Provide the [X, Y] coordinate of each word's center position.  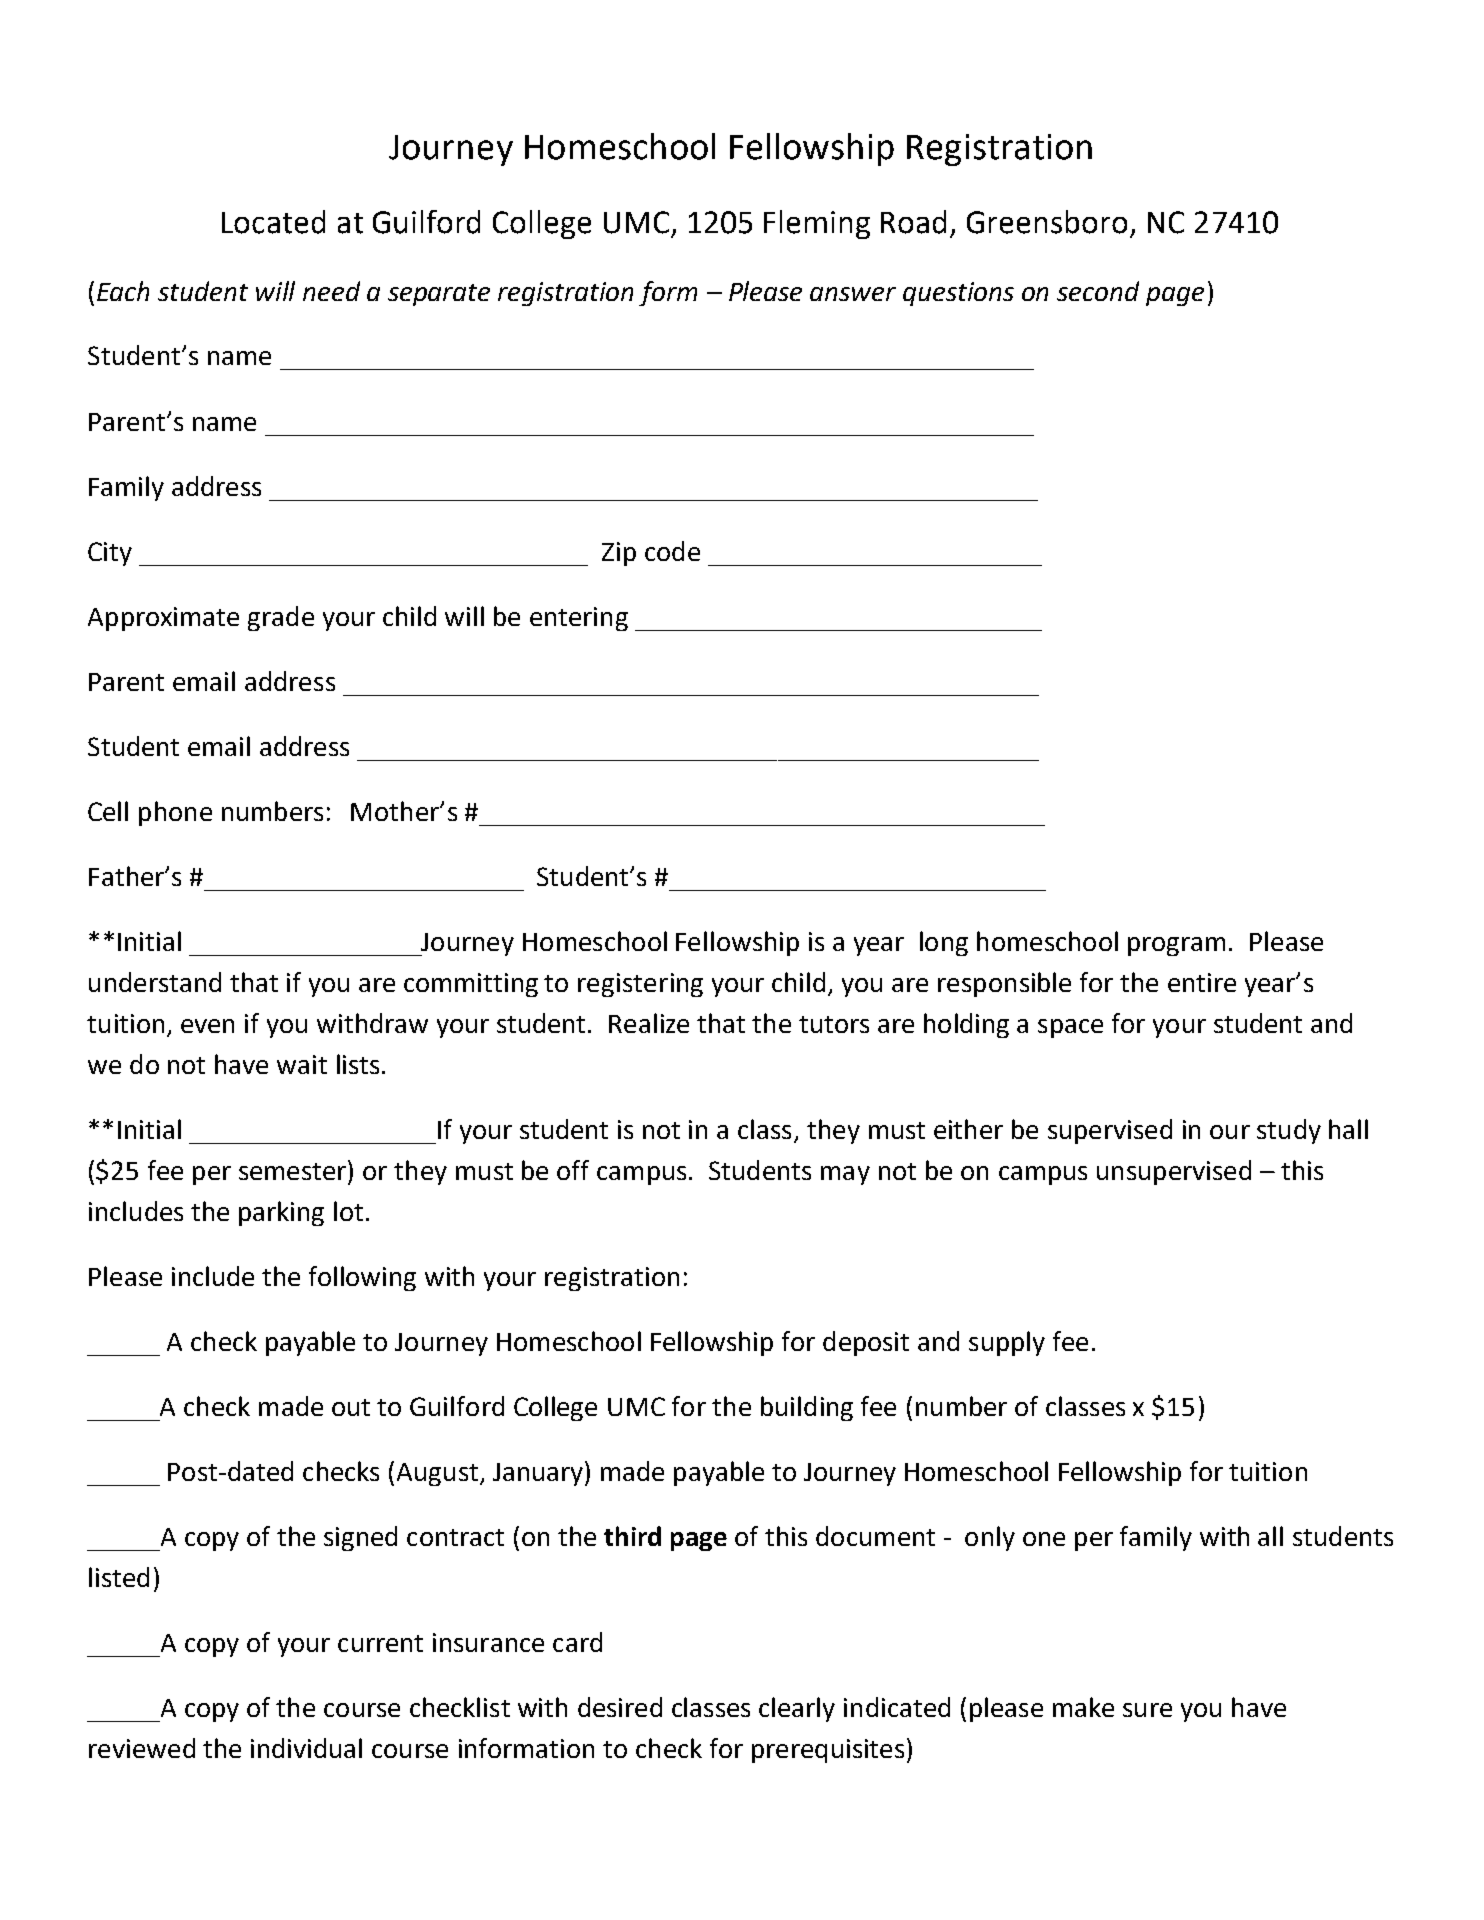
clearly [797, 1709]
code [672, 551]
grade [281, 618]
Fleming [817, 224]
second [1098, 291]
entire [1202, 982]
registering [640, 985]
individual [306, 1748]
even [207, 1026]
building [807, 1408]
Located [273, 222]
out [351, 1407]
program [1176, 946]
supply [1007, 1343]
